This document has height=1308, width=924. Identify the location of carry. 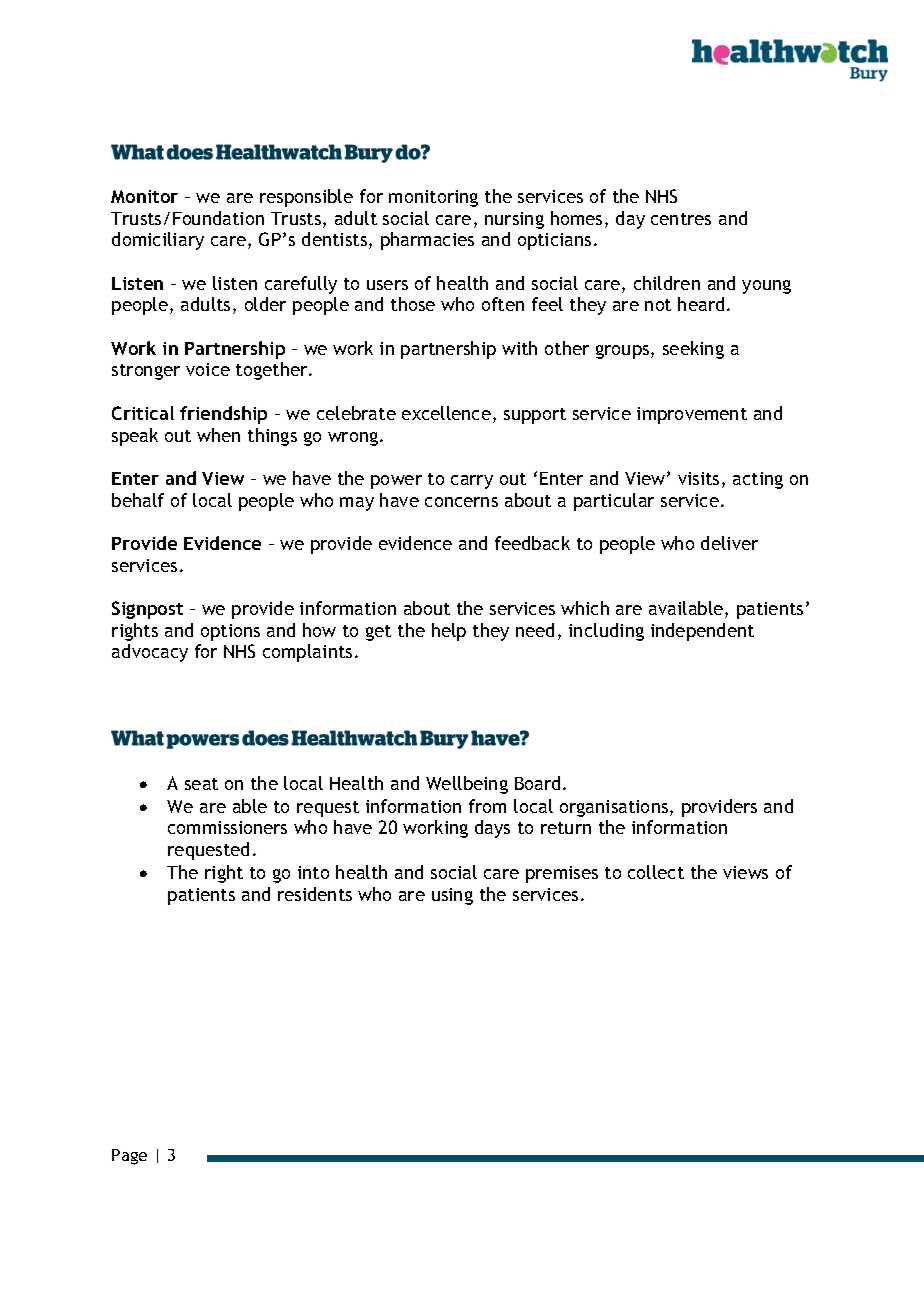
(472, 482).
